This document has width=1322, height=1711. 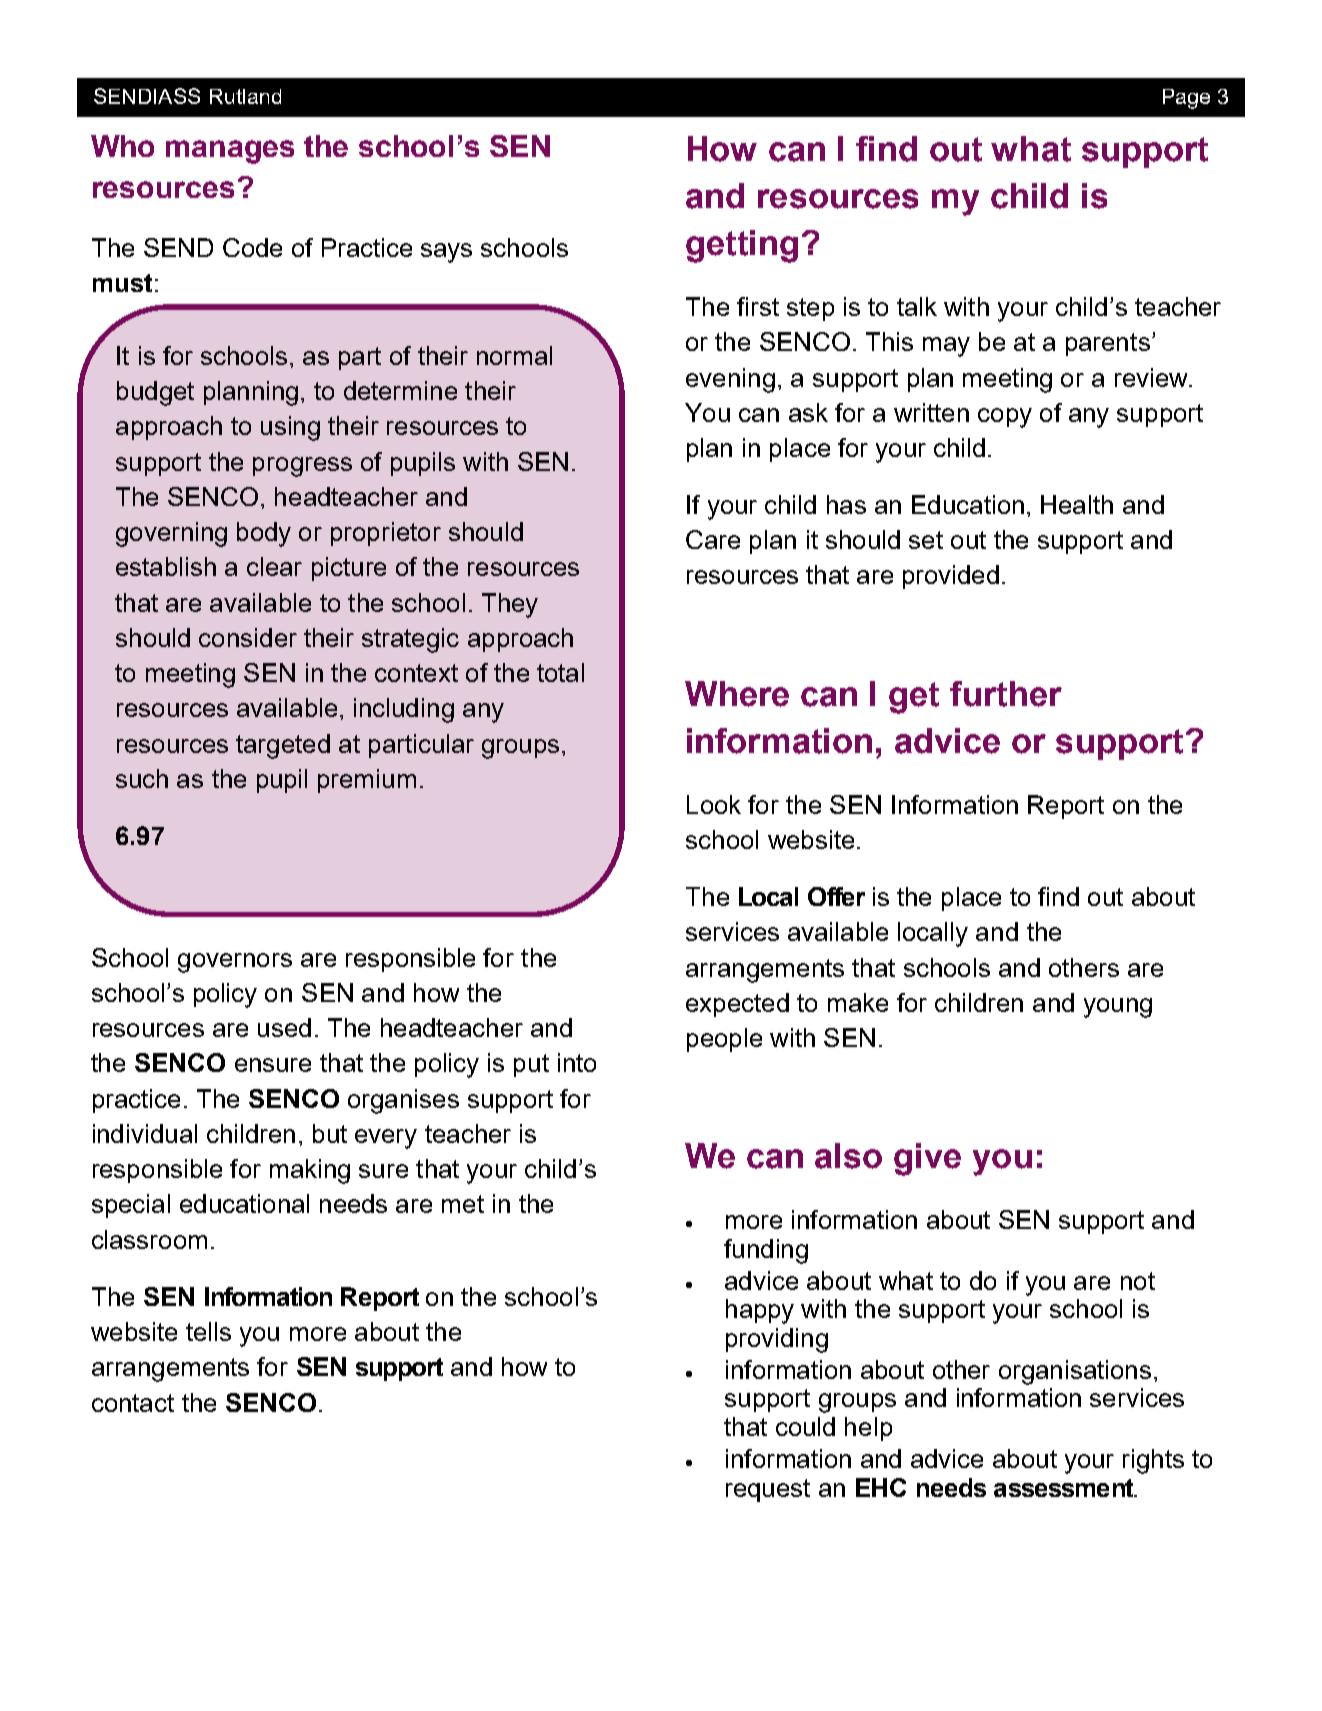 What do you see at coordinates (951, 577) in the document?
I see `provided` at bounding box center [951, 577].
